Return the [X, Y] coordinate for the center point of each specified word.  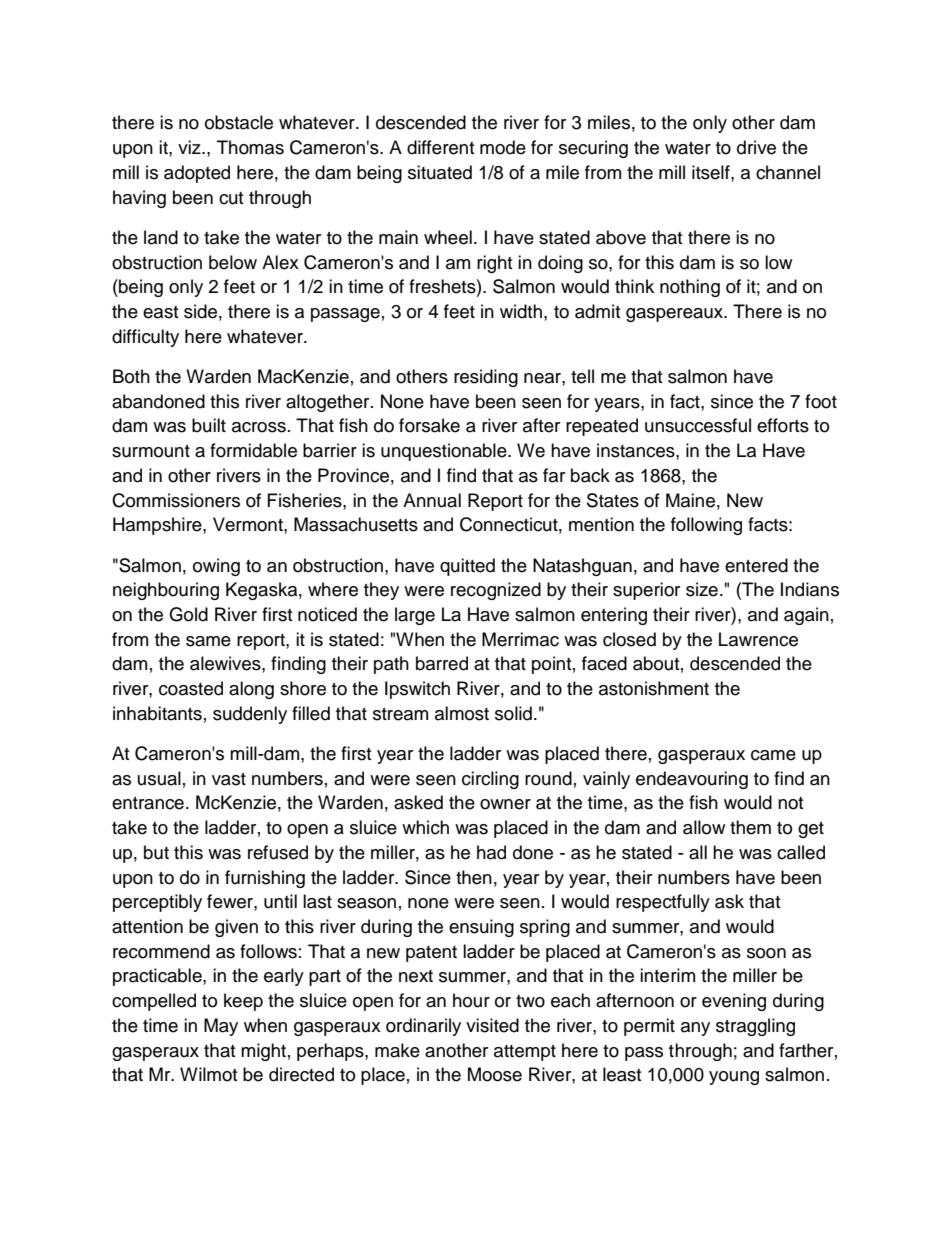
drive [756, 147]
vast [229, 779]
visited [492, 1025]
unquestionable [445, 452]
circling [490, 780]
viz [190, 147]
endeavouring [692, 780]
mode [503, 147]
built [209, 425]
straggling [755, 1027]
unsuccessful [698, 425]
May [221, 1027]
